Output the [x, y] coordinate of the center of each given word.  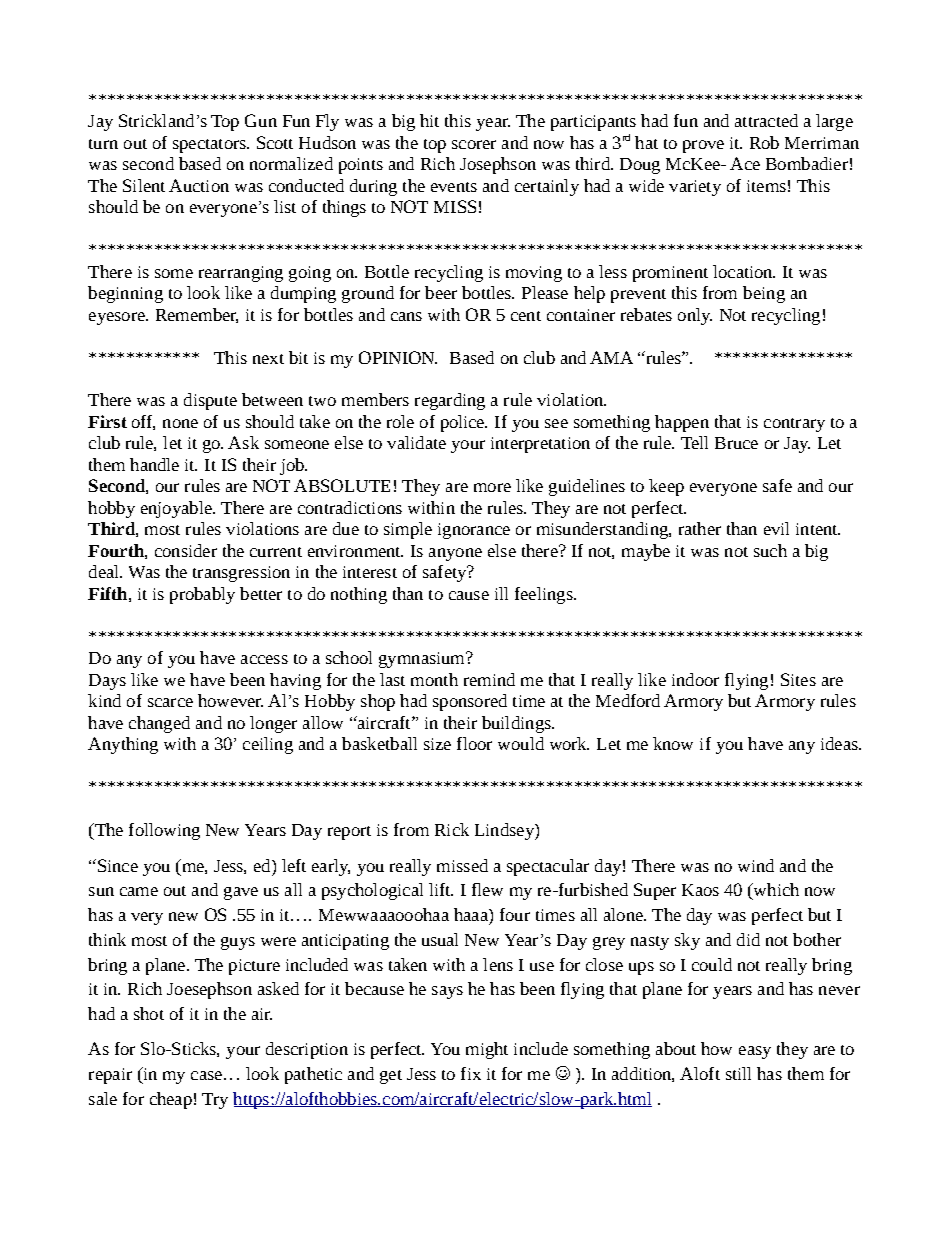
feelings [545, 595]
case [206, 1075]
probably [202, 595]
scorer [474, 144]
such [770, 550]
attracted [766, 120]
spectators [210, 146]
